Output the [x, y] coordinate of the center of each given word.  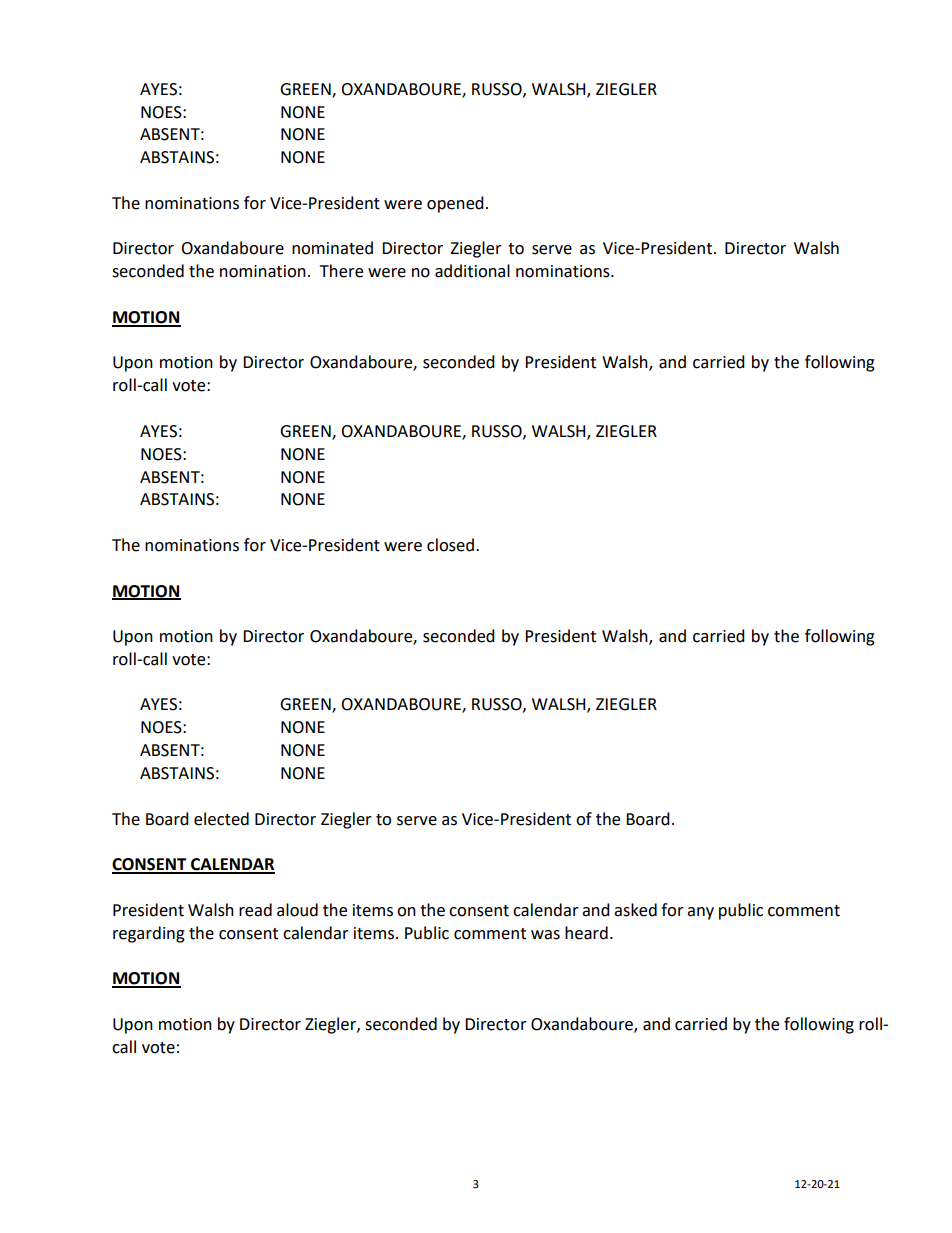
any [700, 913]
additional [472, 271]
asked [635, 910]
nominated [332, 248]
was [545, 935]
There [341, 271]
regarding [149, 934]
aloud [297, 910]
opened [455, 204]
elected [221, 819]
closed [450, 545]
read [255, 910]
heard [586, 933]
